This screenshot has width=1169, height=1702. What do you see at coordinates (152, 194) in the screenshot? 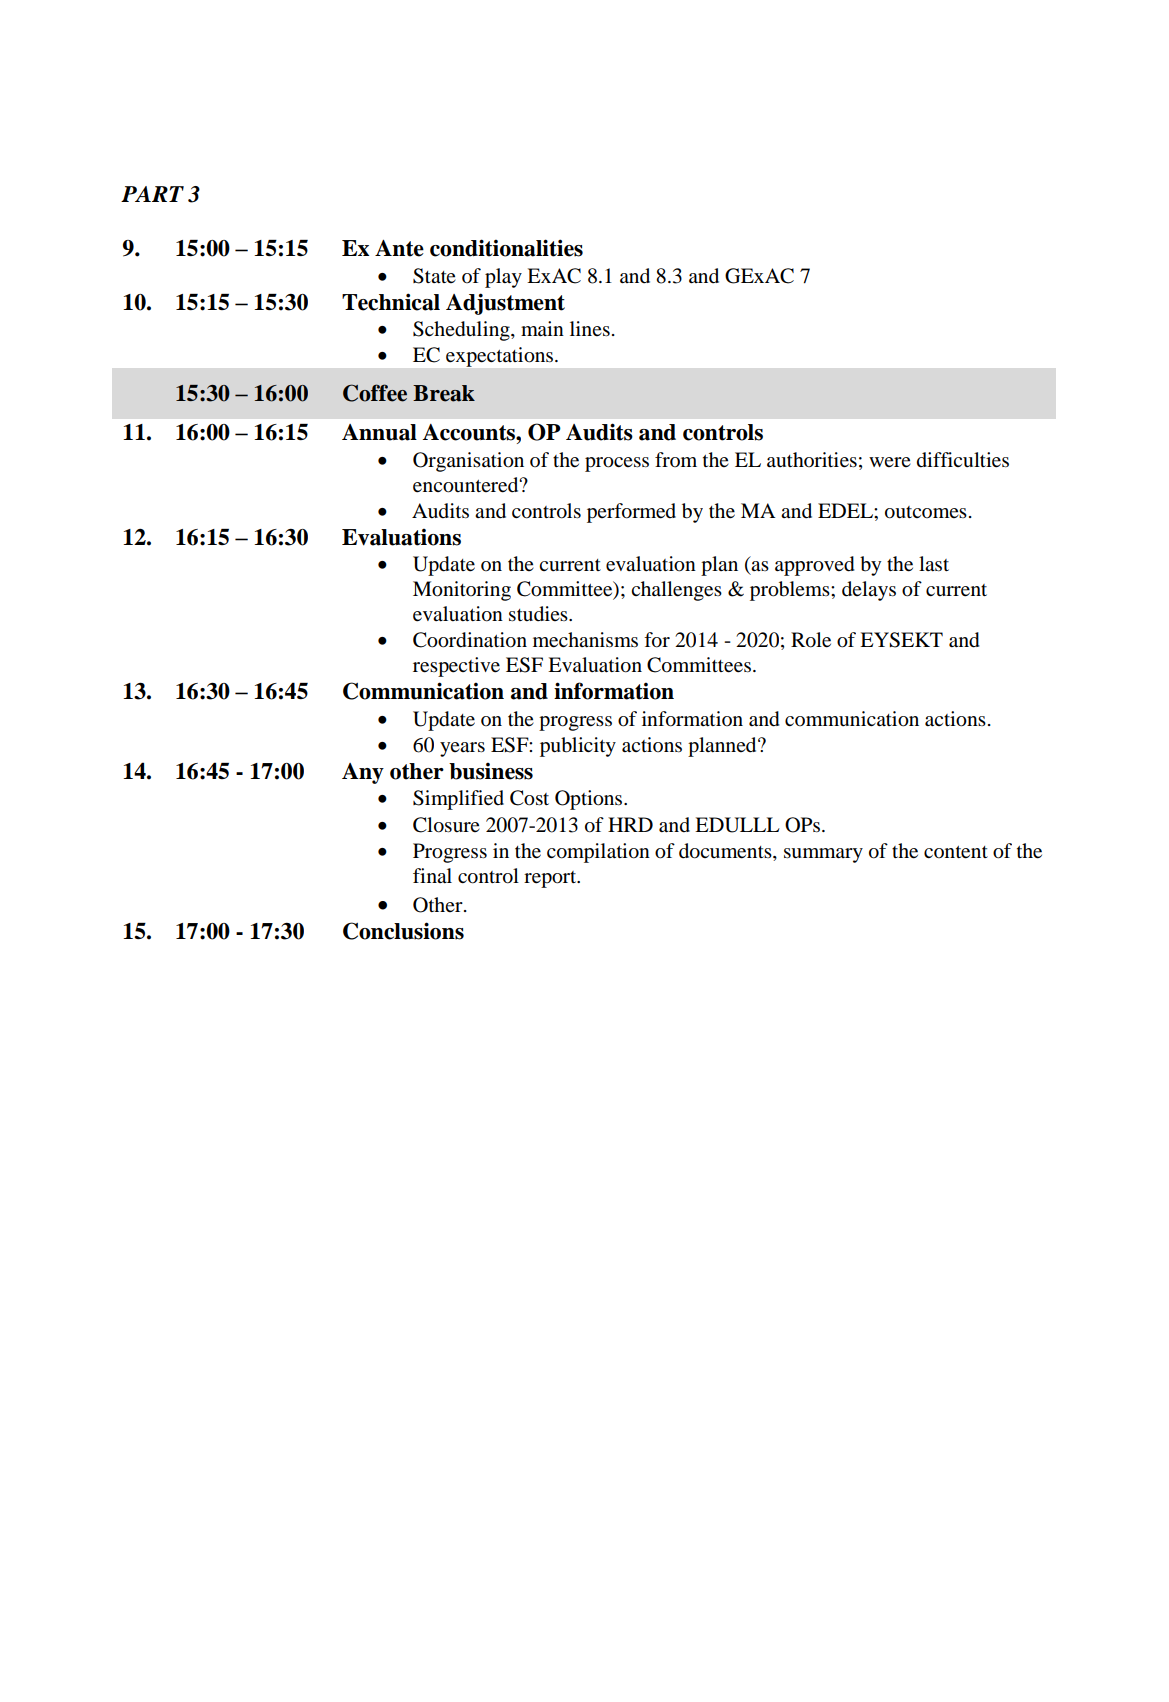
I see `PART` at bounding box center [152, 194].
